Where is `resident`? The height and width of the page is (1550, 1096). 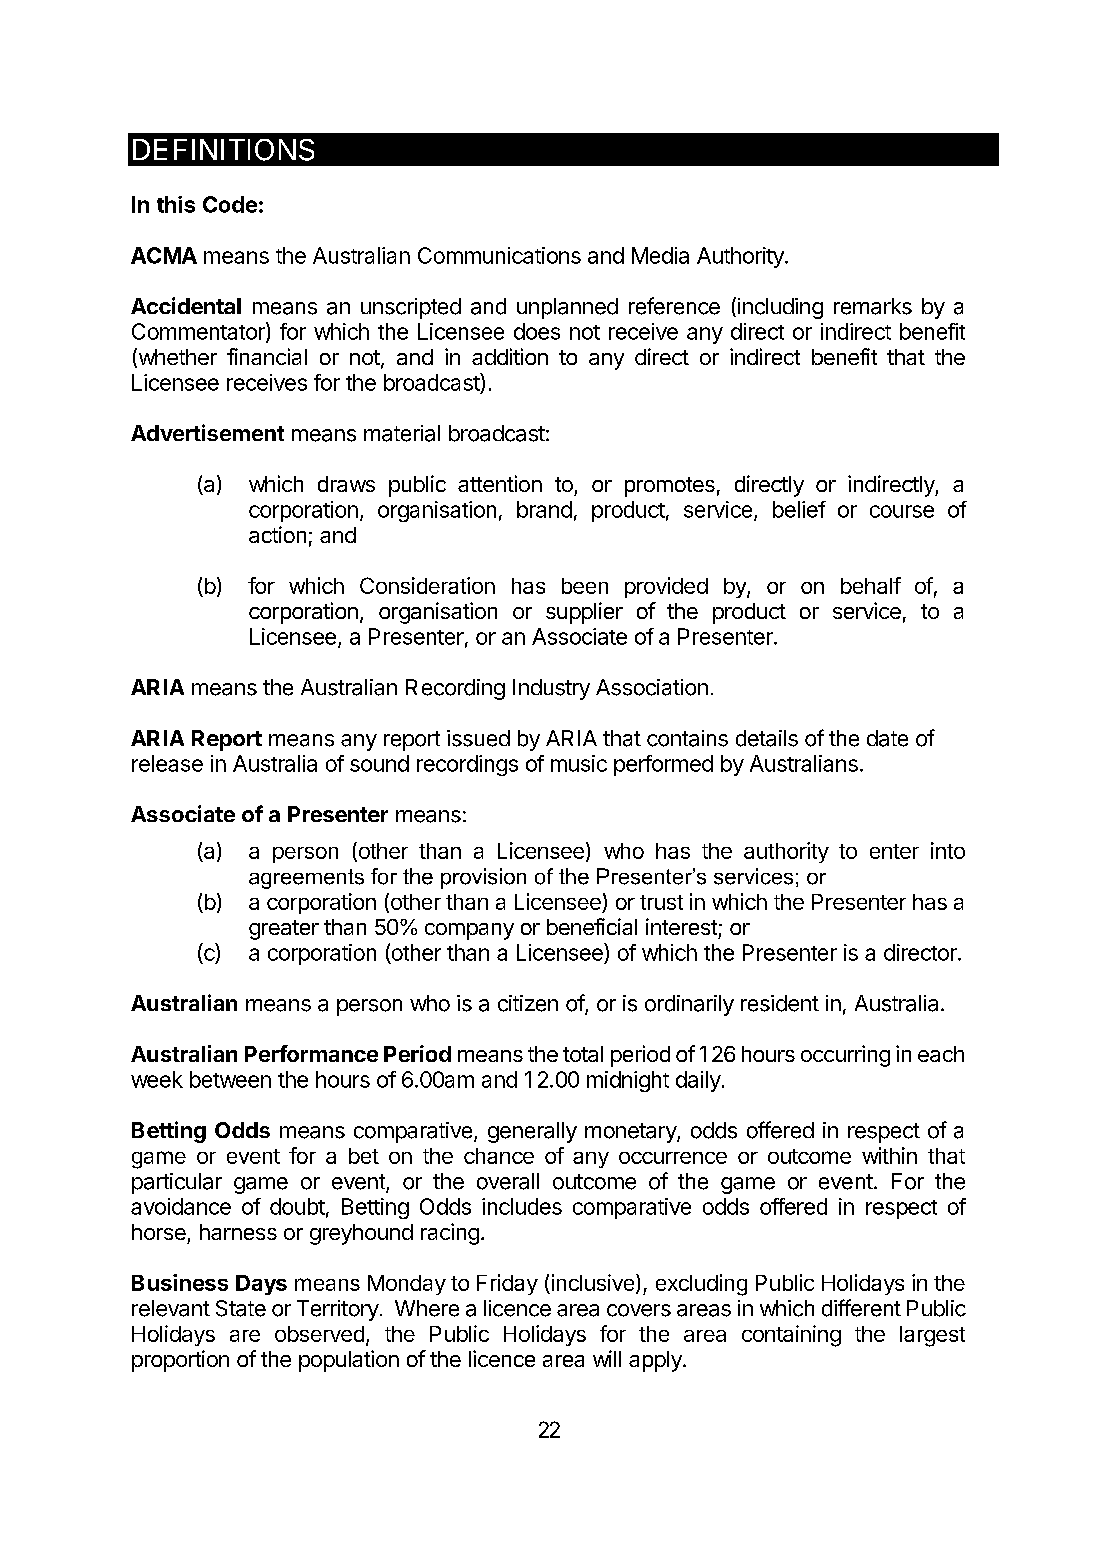 resident is located at coordinates (780, 1003).
